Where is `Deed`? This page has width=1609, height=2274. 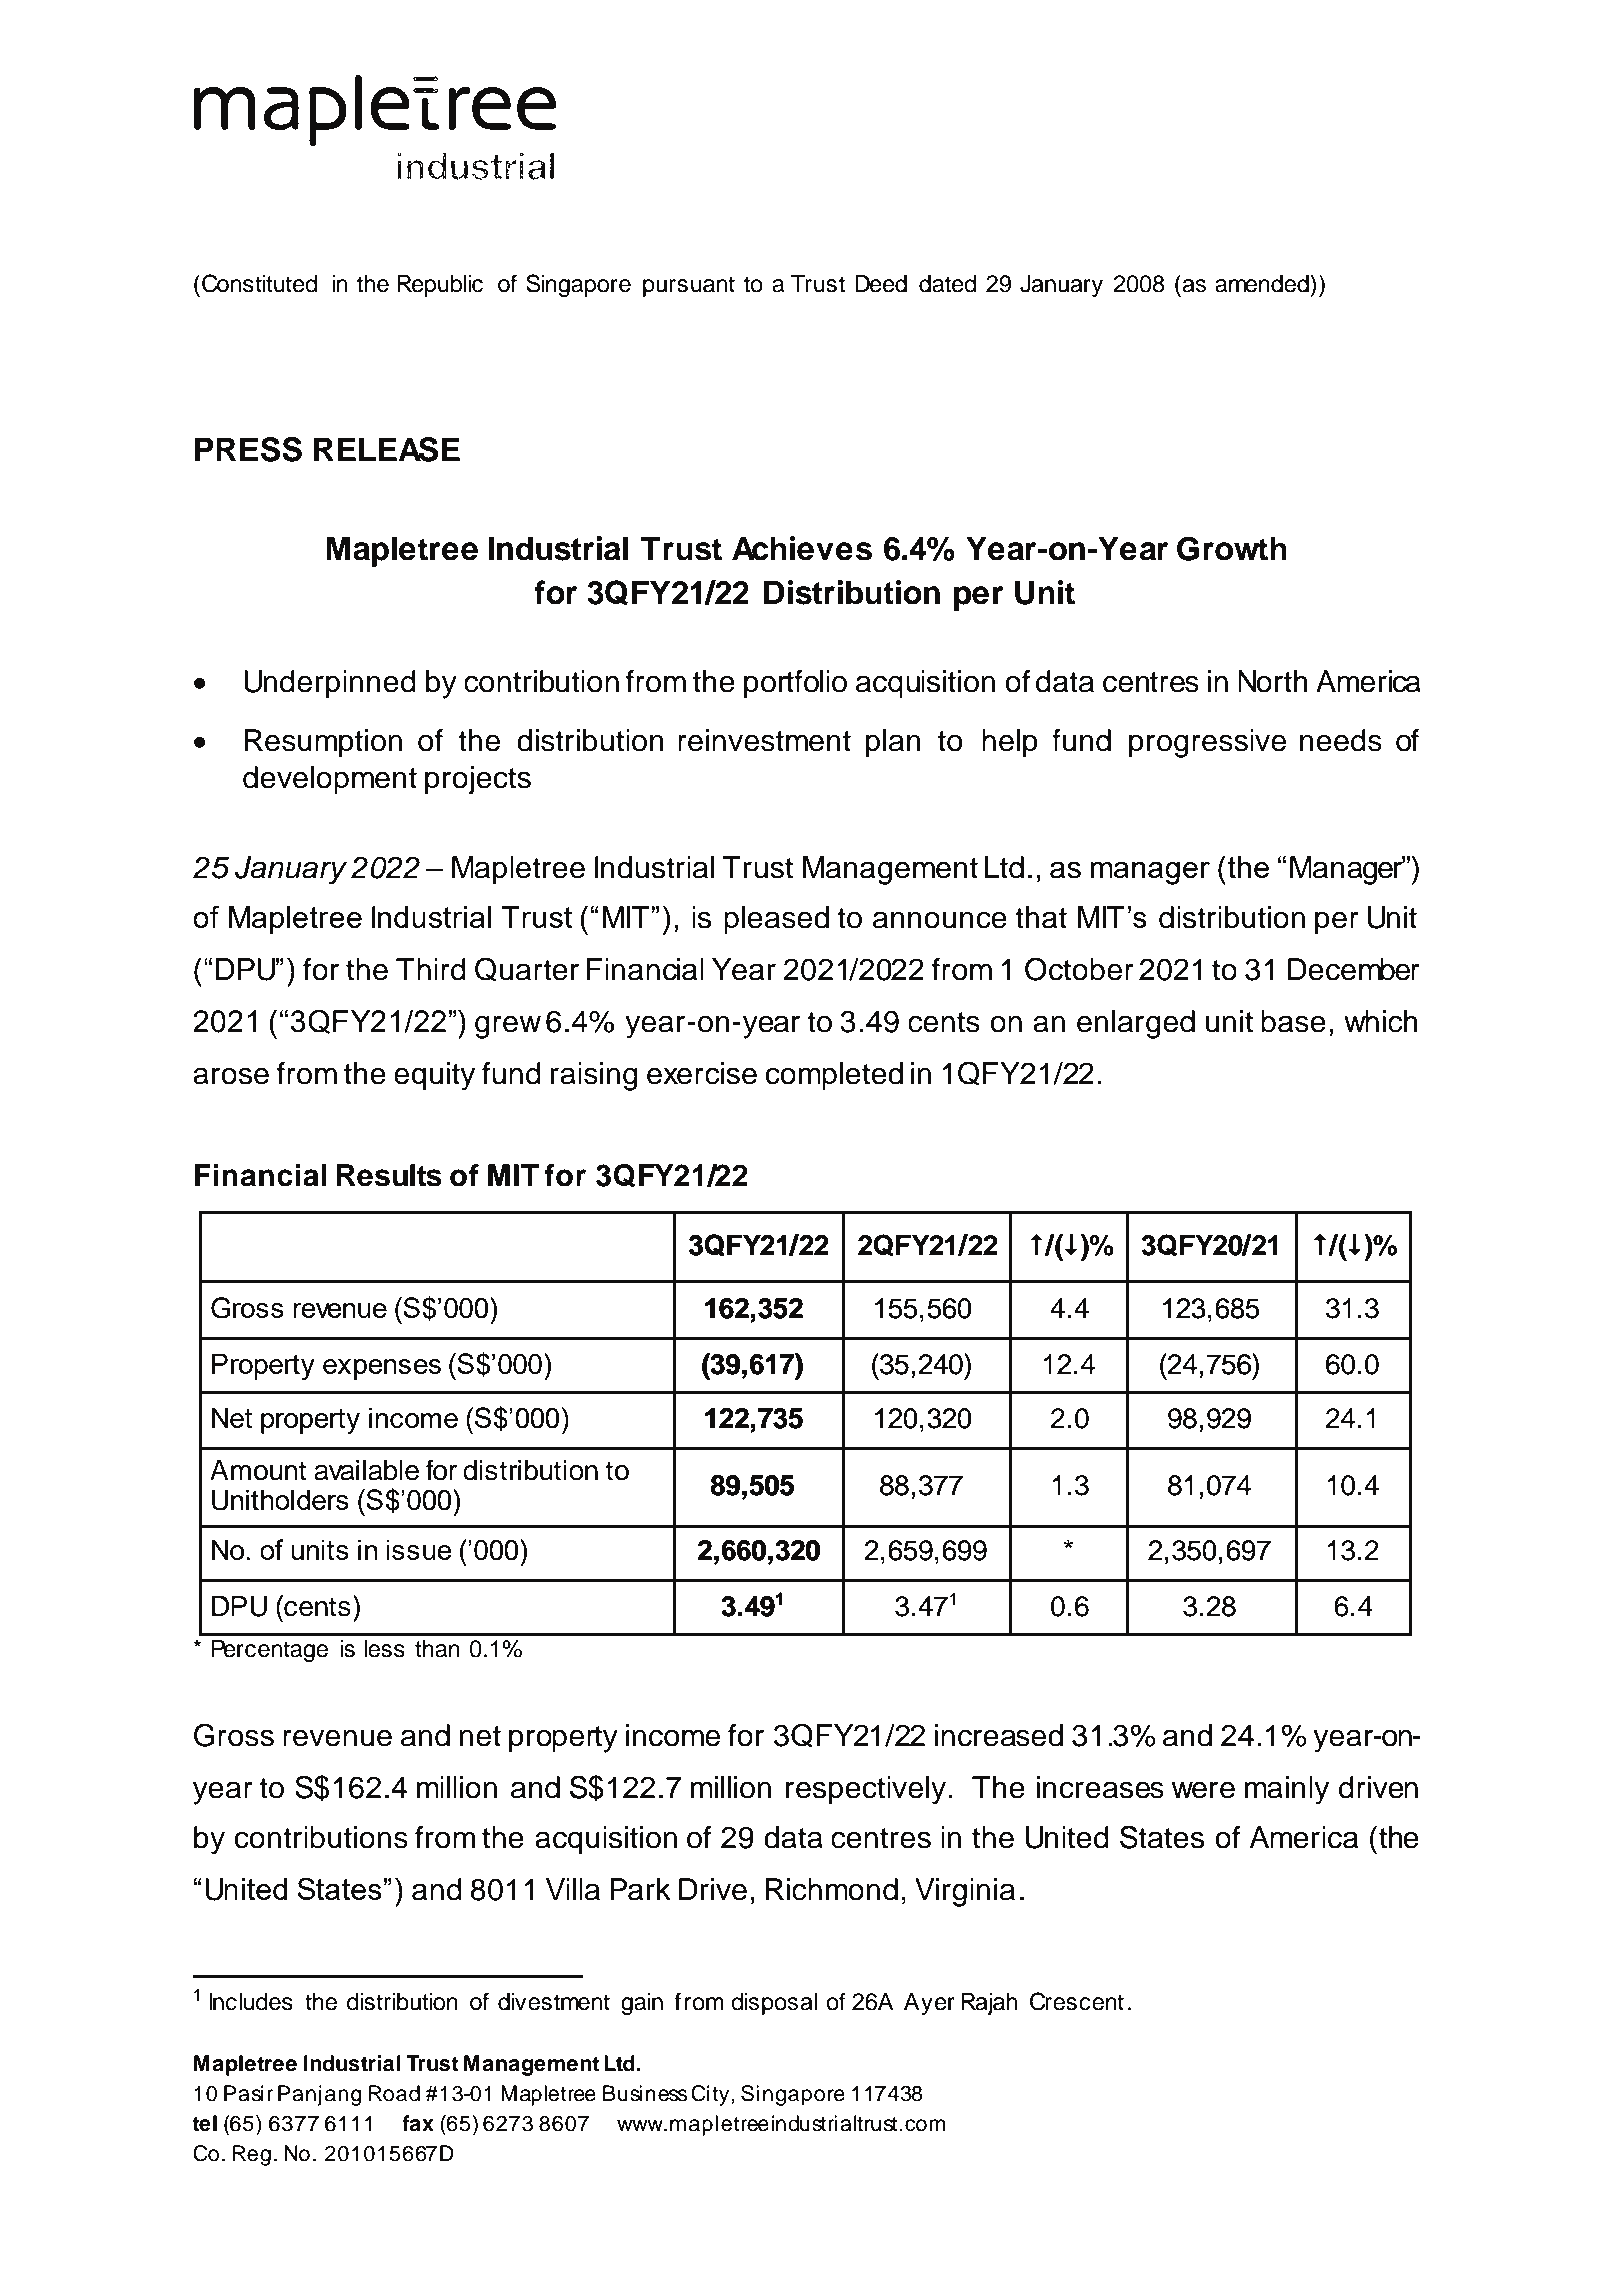
Deed is located at coordinates (881, 284).
